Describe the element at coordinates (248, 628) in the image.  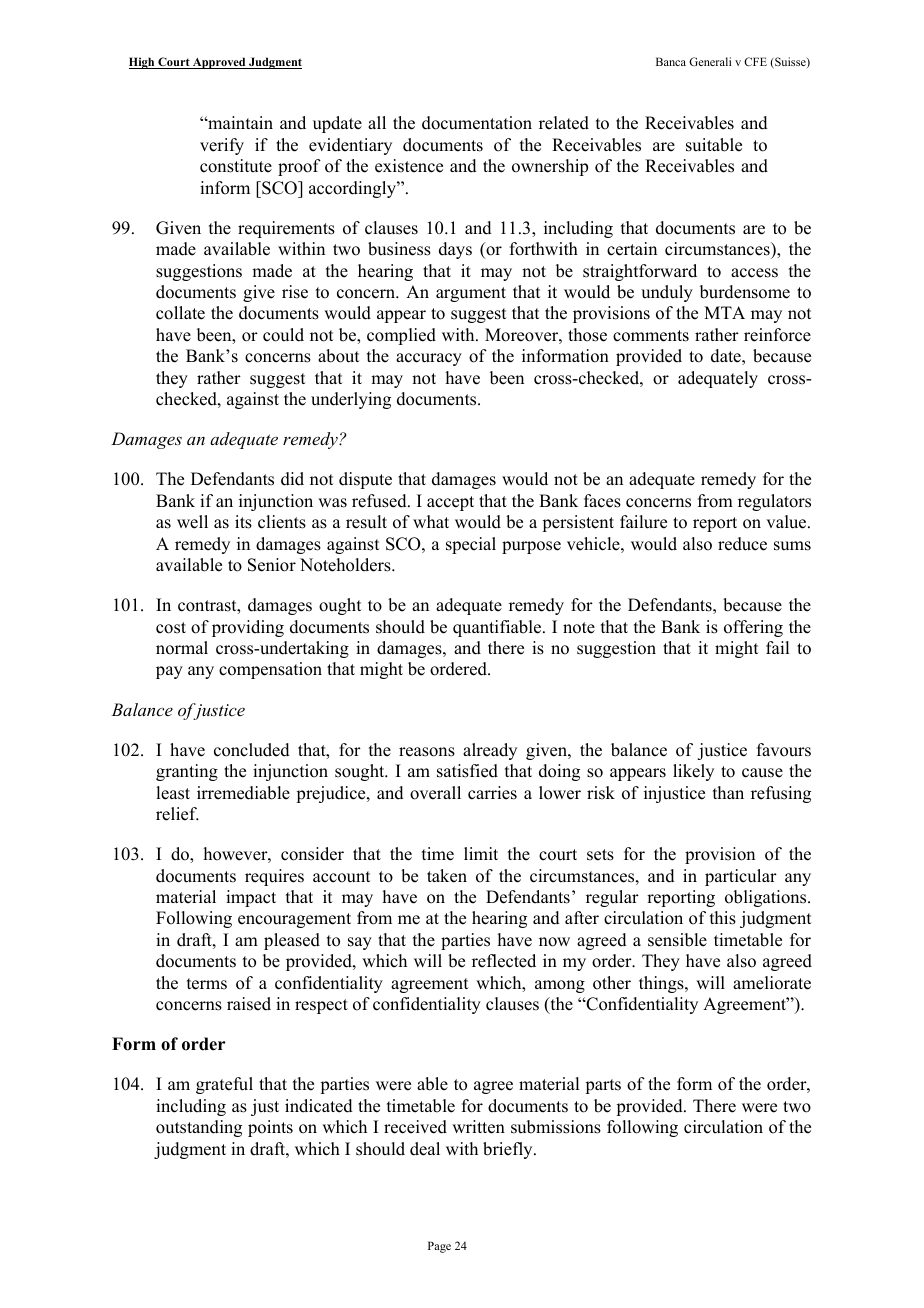
I see `providing` at that location.
